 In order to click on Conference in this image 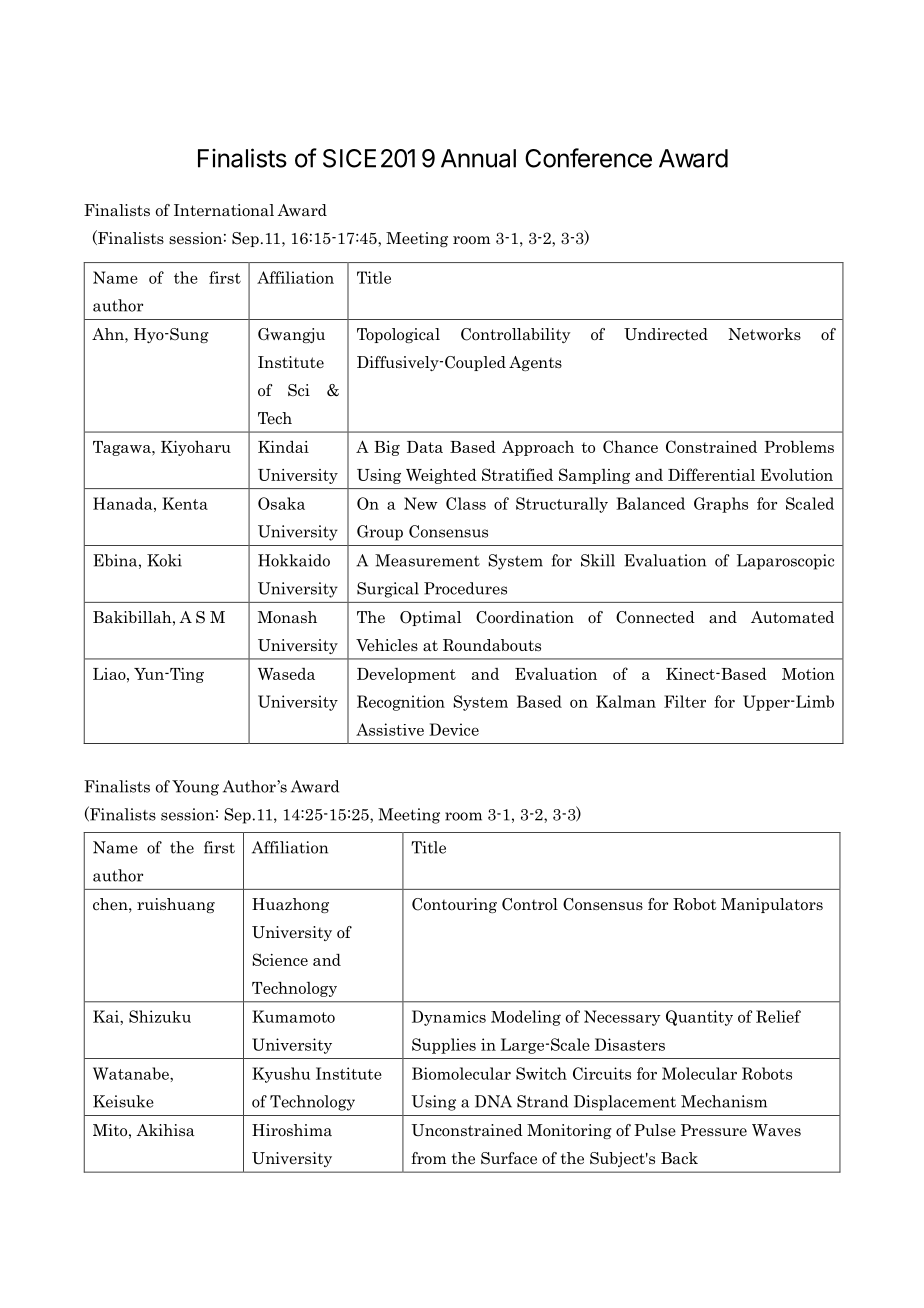, I will do `click(588, 158)`.
